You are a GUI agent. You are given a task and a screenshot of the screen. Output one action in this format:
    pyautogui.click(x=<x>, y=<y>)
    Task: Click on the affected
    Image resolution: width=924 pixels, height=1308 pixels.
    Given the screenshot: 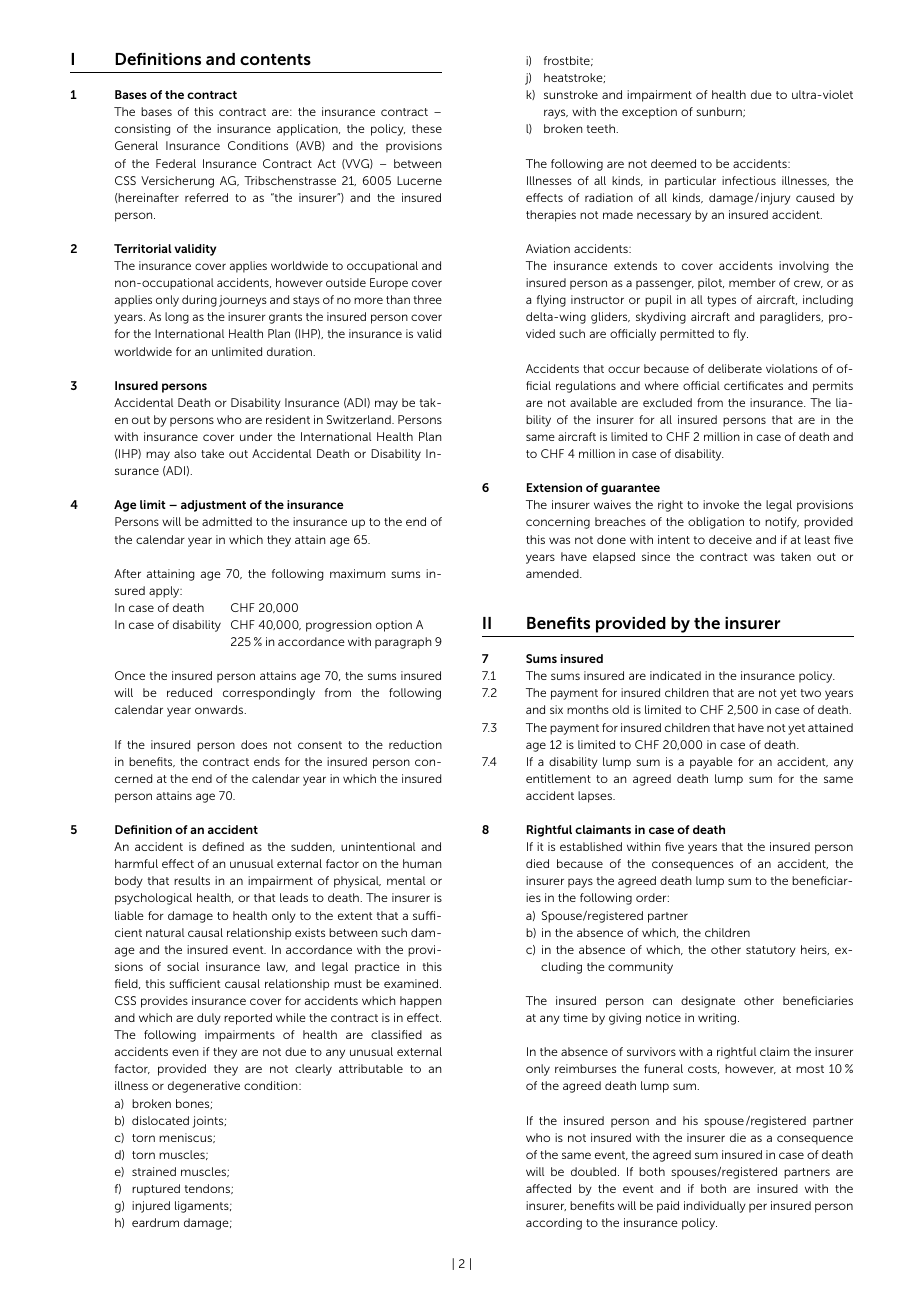 What is the action you would take?
    pyautogui.click(x=548, y=1188)
